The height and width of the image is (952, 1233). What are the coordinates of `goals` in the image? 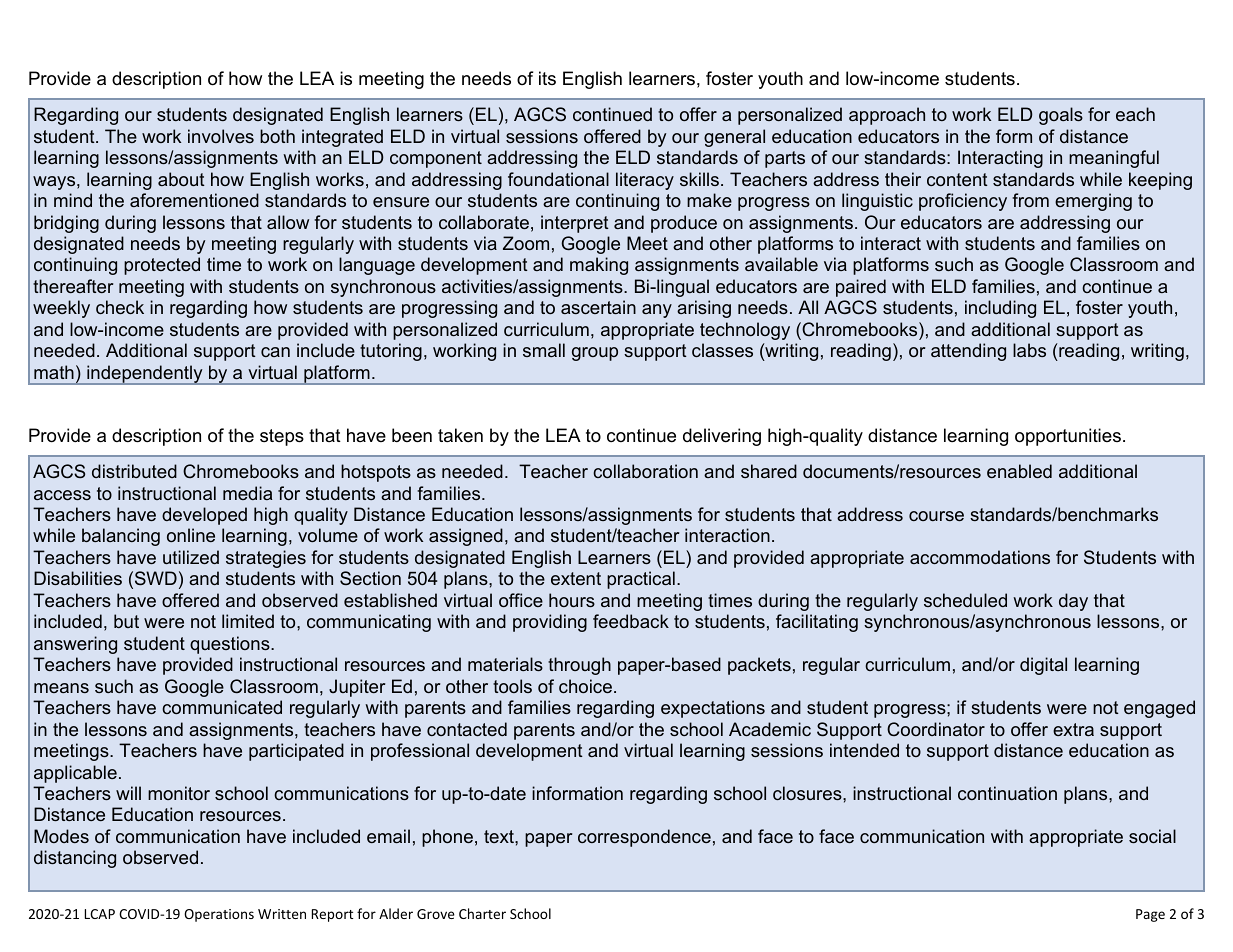 It's located at (1061, 116).
